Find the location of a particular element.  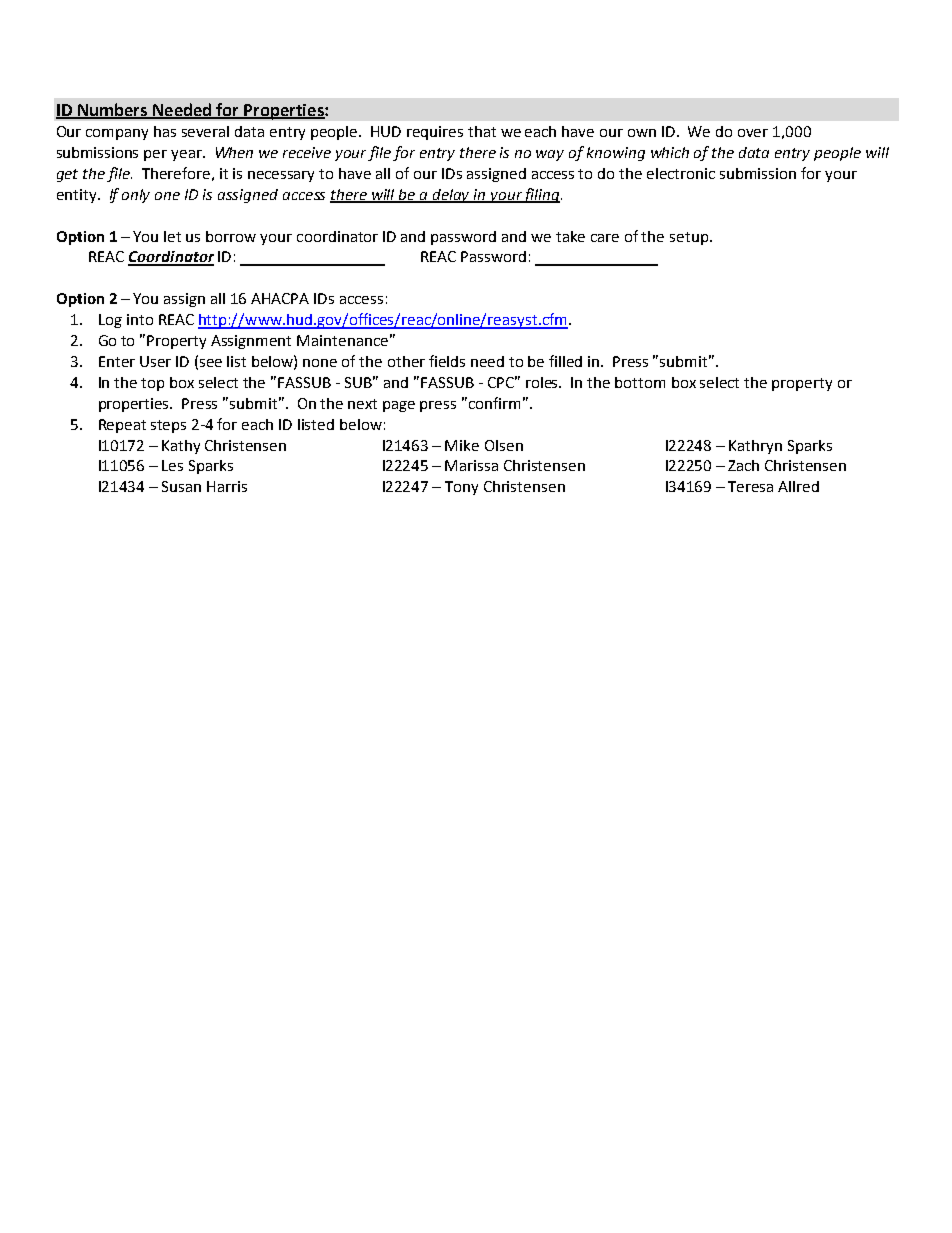

only is located at coordinates (136, 196).
